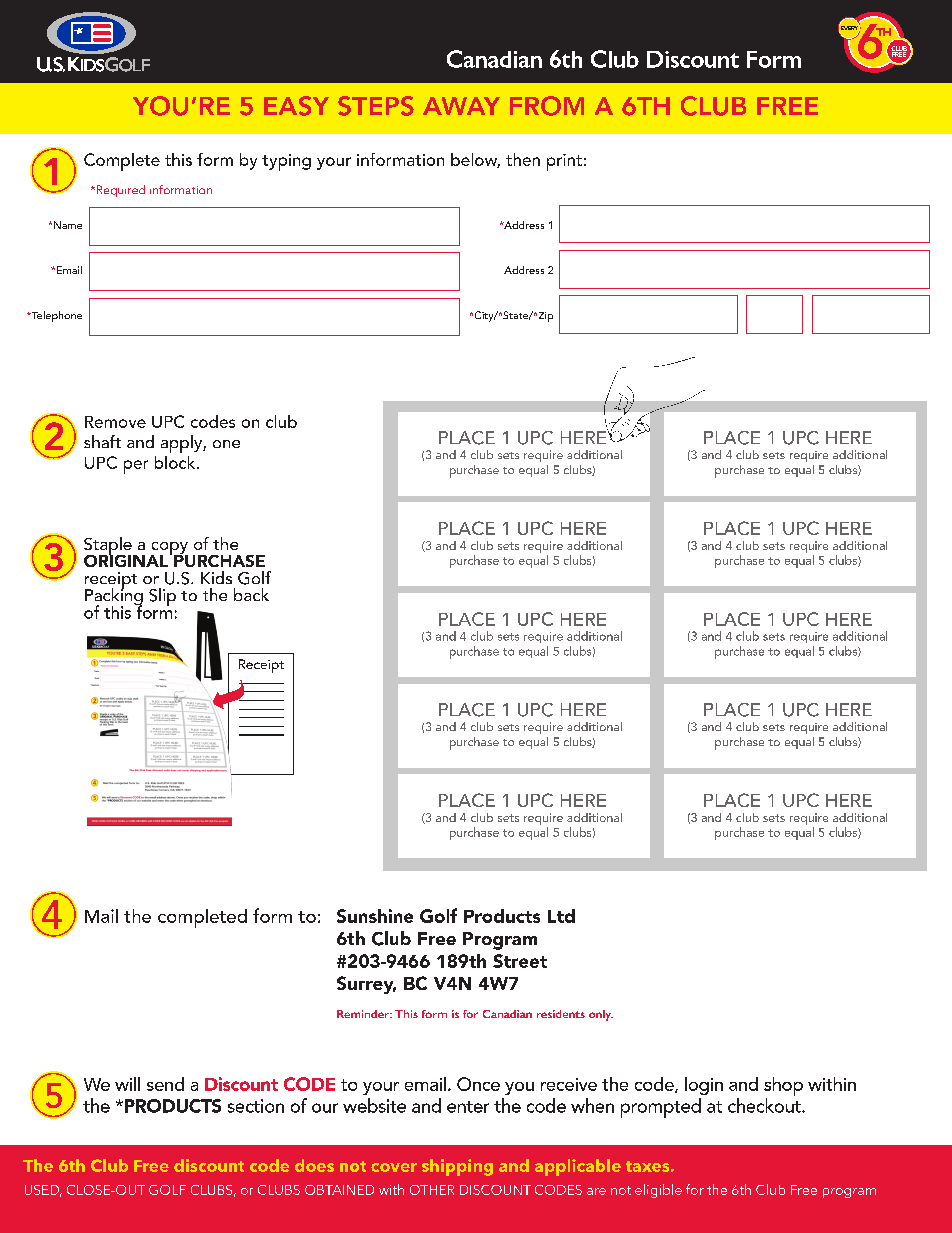 The width and height of the screenshot is (952, 1233). What do you see at coordinates (43, 1191) in the screenshot?
I see `USED` at bounding box center [43, 1191].
